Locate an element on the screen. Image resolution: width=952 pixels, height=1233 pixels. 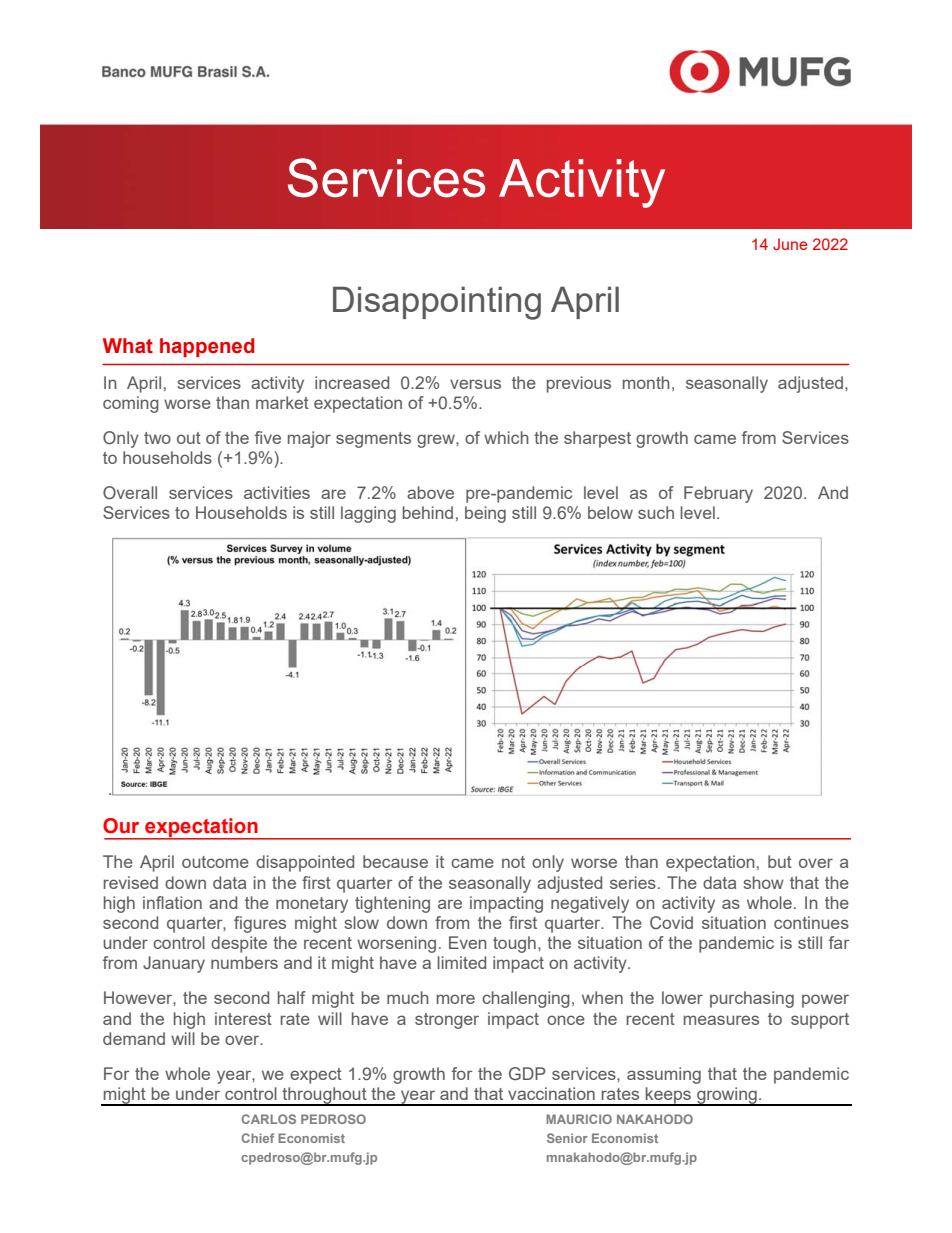
Disappointing is located at coordinates (437, 303).
